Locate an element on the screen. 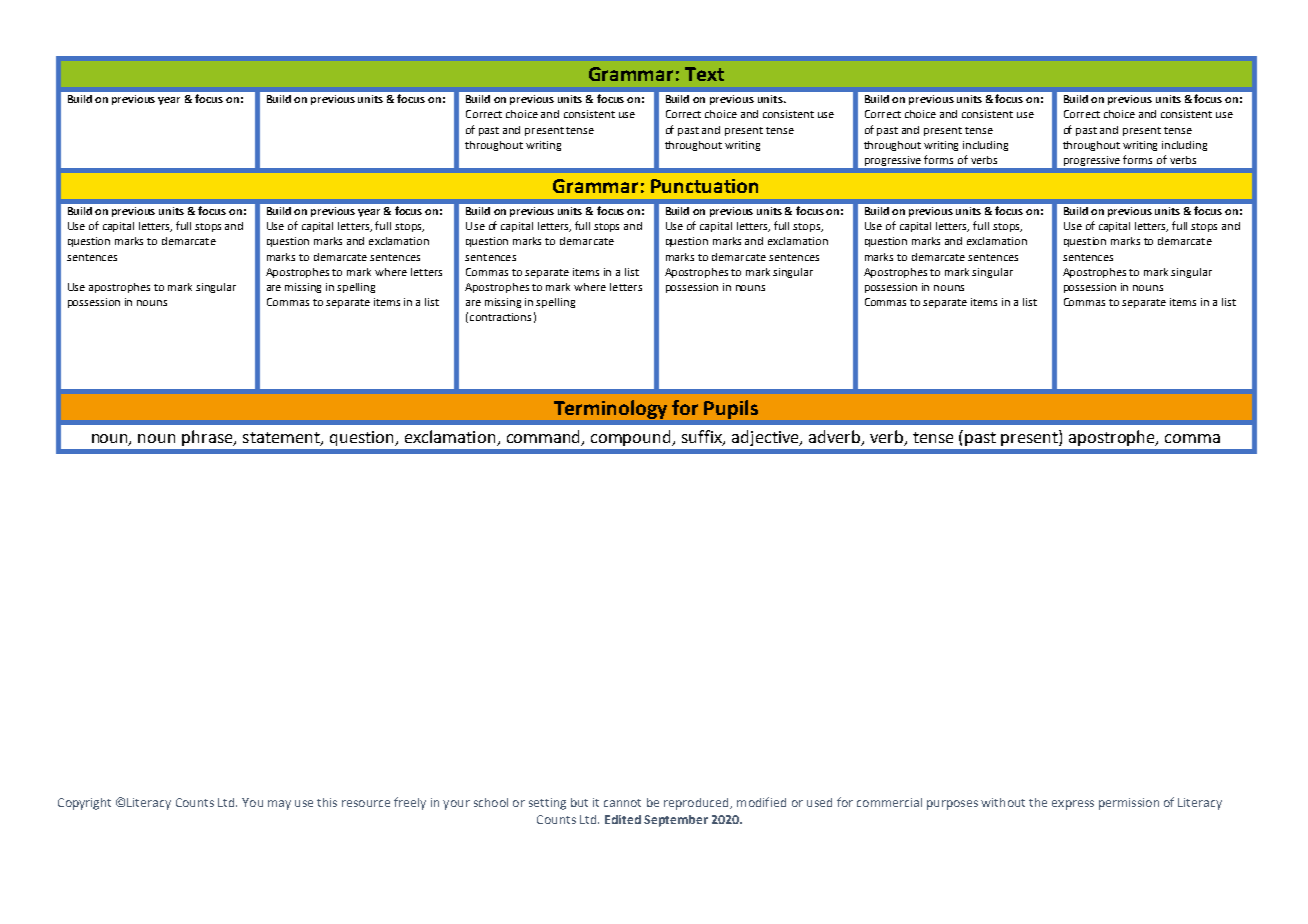 This screenshot has width=1308, height=924. Punctuation is located at coordinates (704, 186).
